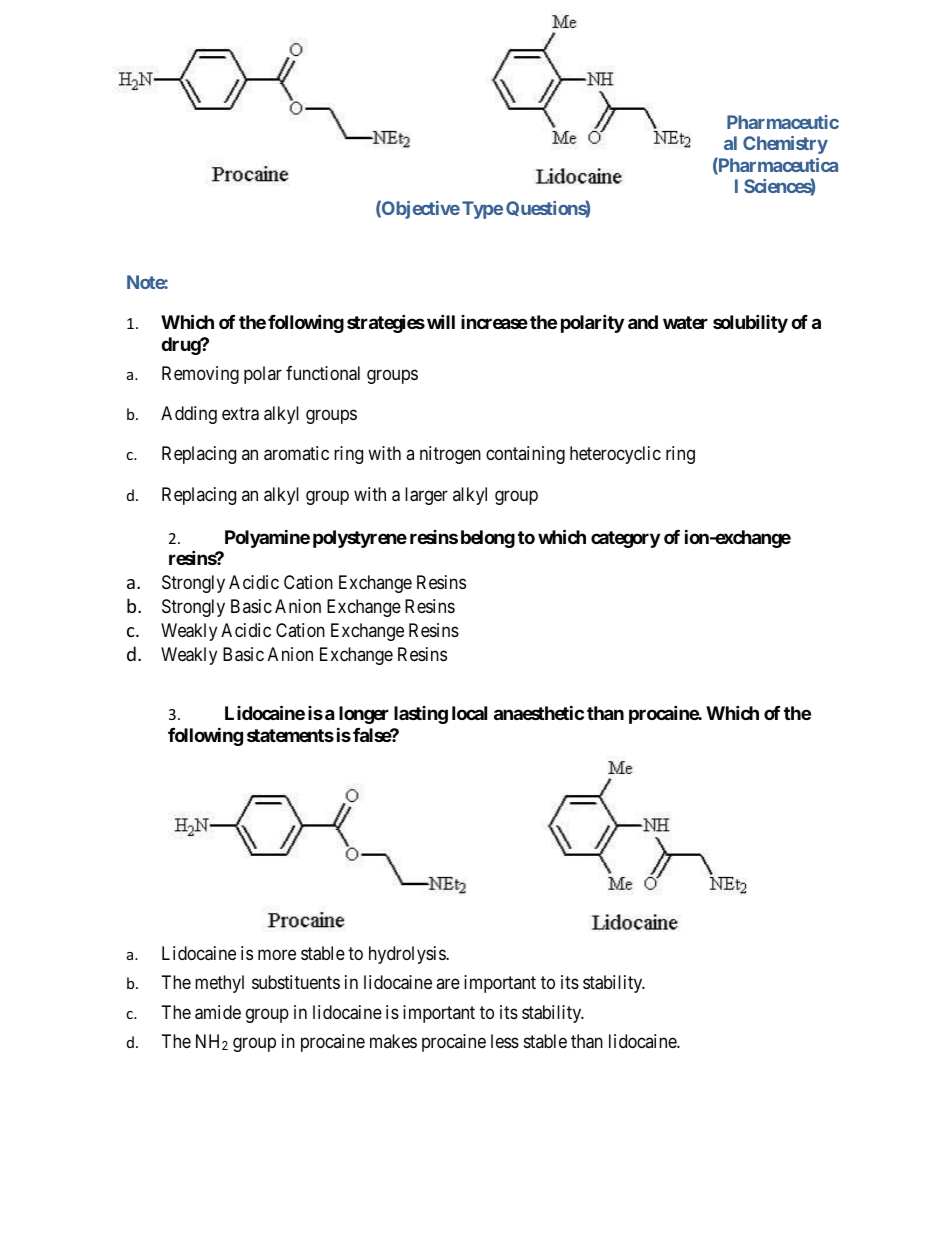 The height and width of the document is (1233, 952). What do you see at coordinates (448, 984) in the document?
I see `are` at bounding box center [448, 984].
